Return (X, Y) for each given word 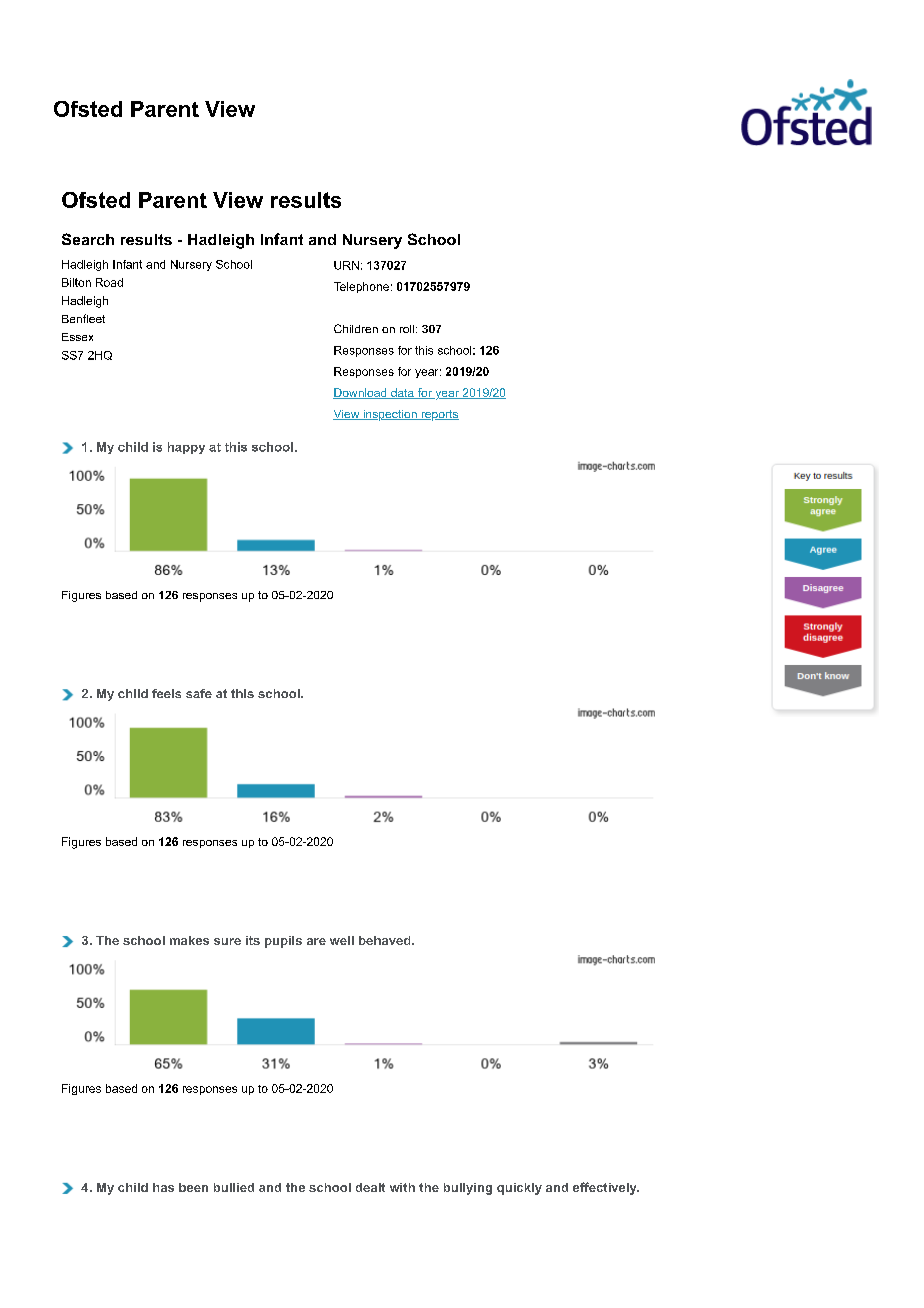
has (163, 1187)
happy (186, 448)
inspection (390, 415)
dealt (370, 1187)
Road (109, 282)
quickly (519, 1189)
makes (189, 940)
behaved (386, 940)
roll (408, 329)
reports (439, 415)
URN (346, 265)
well (342, 940)
